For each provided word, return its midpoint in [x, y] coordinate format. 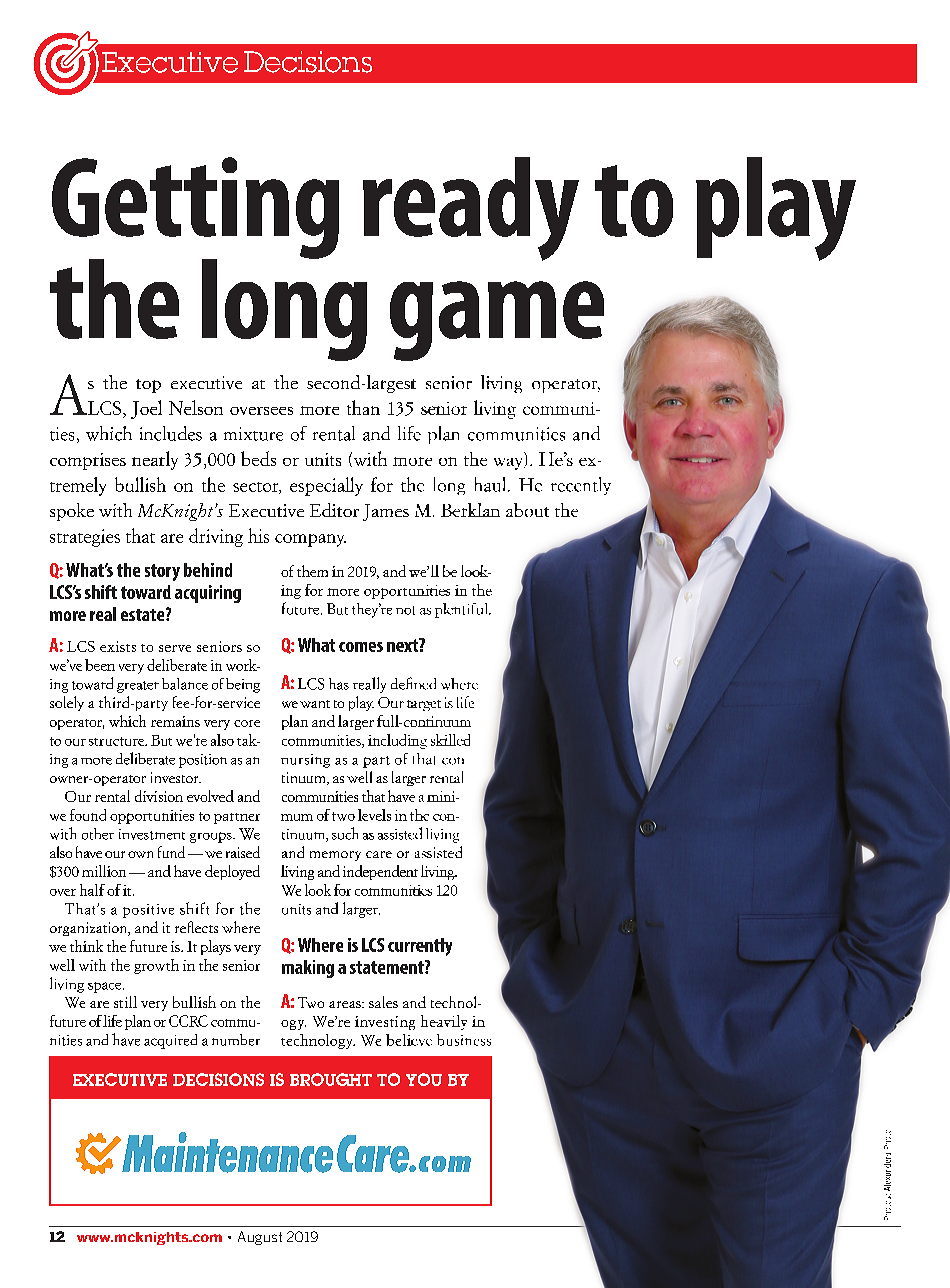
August [260, 1238]
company [310, 540]
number [236, 1040]
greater [138, 687]
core [247, 723]
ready [471, 209]
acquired [170, 1041]
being [243, 685]
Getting [195, 209]
